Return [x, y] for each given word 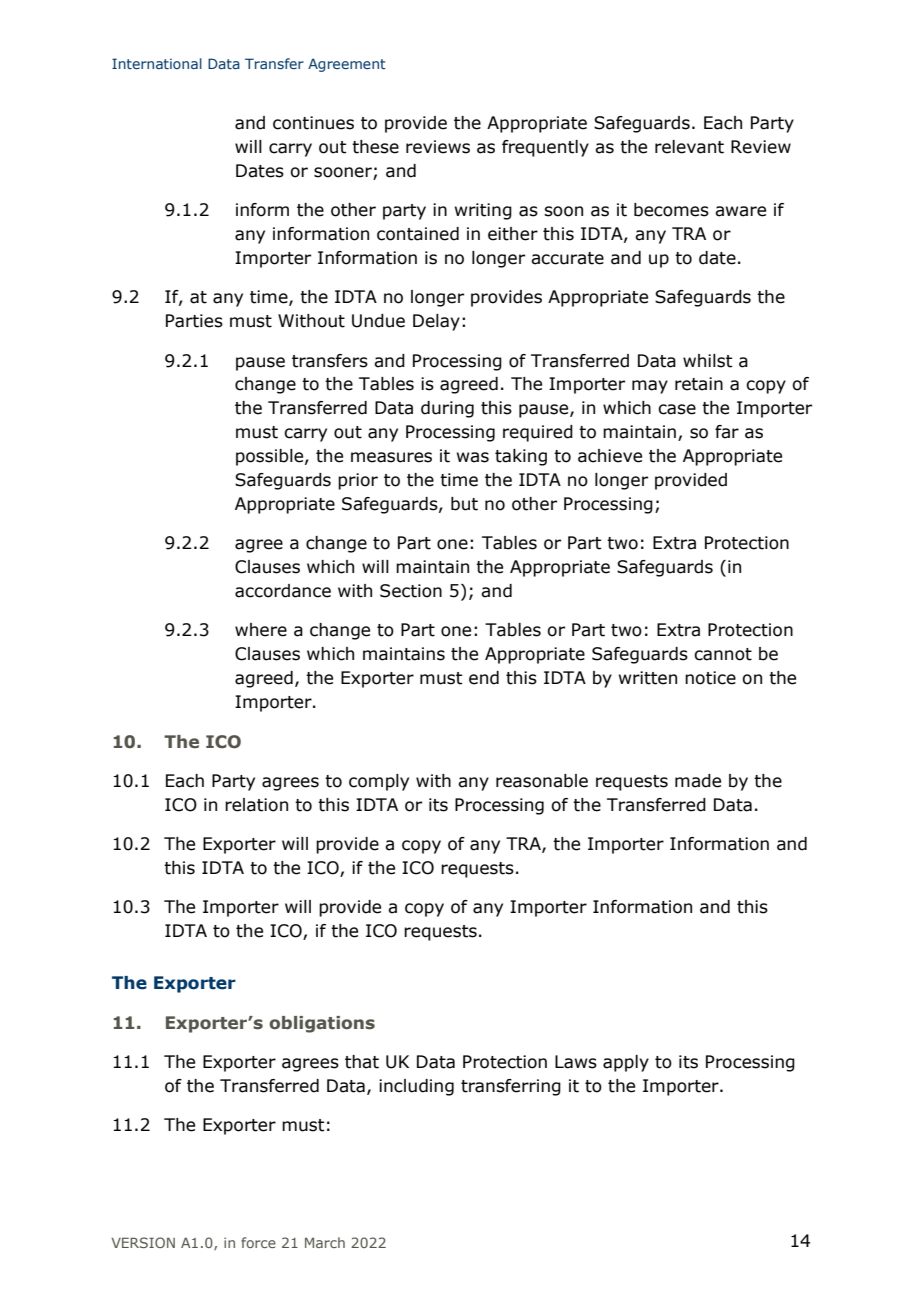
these [375, 147]
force [258, 1242]
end [484, 678]
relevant [689, 147]
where [261, 630]
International [157, 63]
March [325, 1242]
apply [626, 1063]
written [648, 678]
